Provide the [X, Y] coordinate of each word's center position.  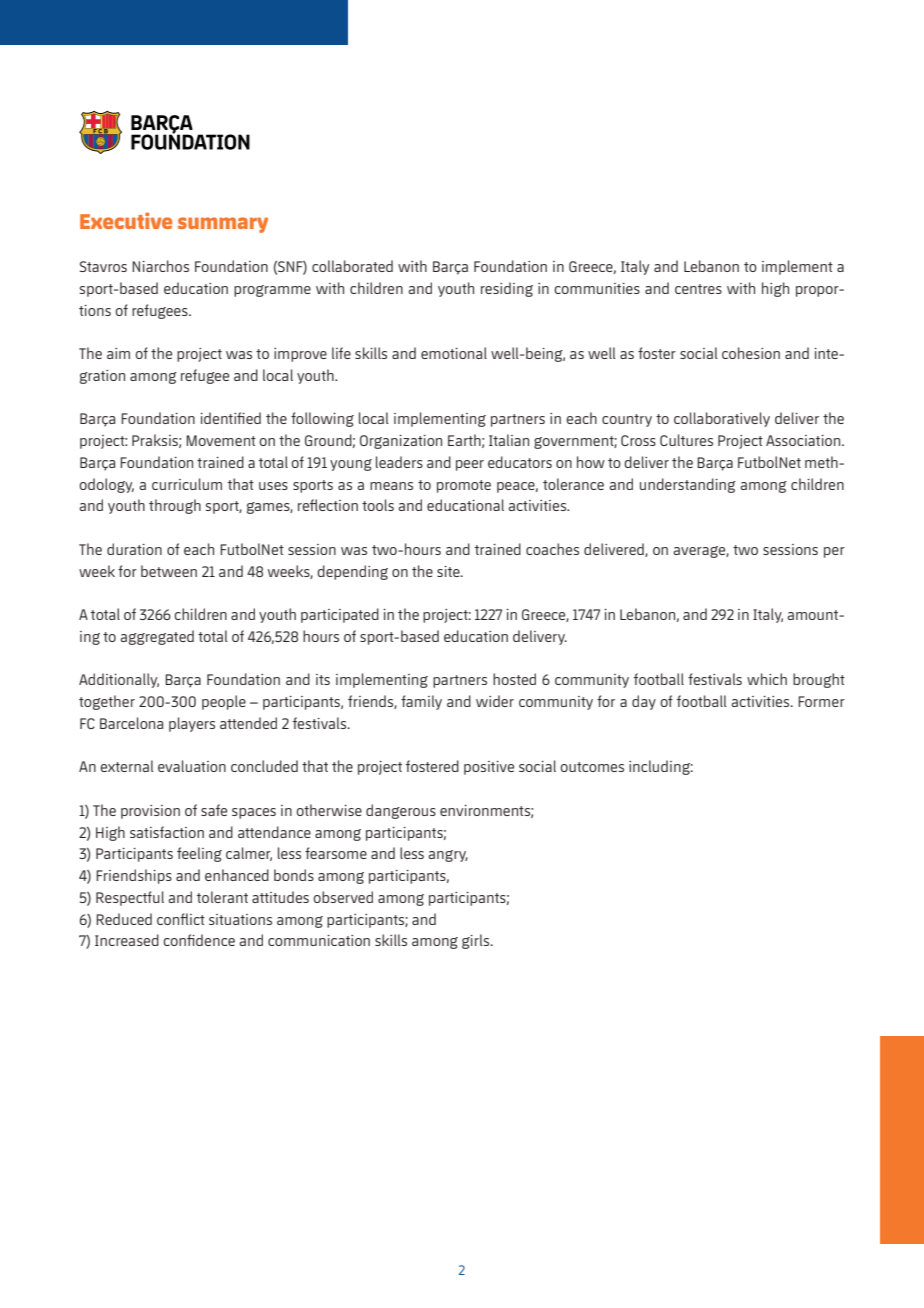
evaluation [192, 766]
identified [230, 418]
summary [223, 225]
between [169, 571]
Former [821, 701]
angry [448, 856]
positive [489, 768]
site [449, 571]
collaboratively [722, 419]
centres [698, 289]
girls [477, 941]
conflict [181, 919]
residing [507, 289]
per [834, 552]
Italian [509, 440]
